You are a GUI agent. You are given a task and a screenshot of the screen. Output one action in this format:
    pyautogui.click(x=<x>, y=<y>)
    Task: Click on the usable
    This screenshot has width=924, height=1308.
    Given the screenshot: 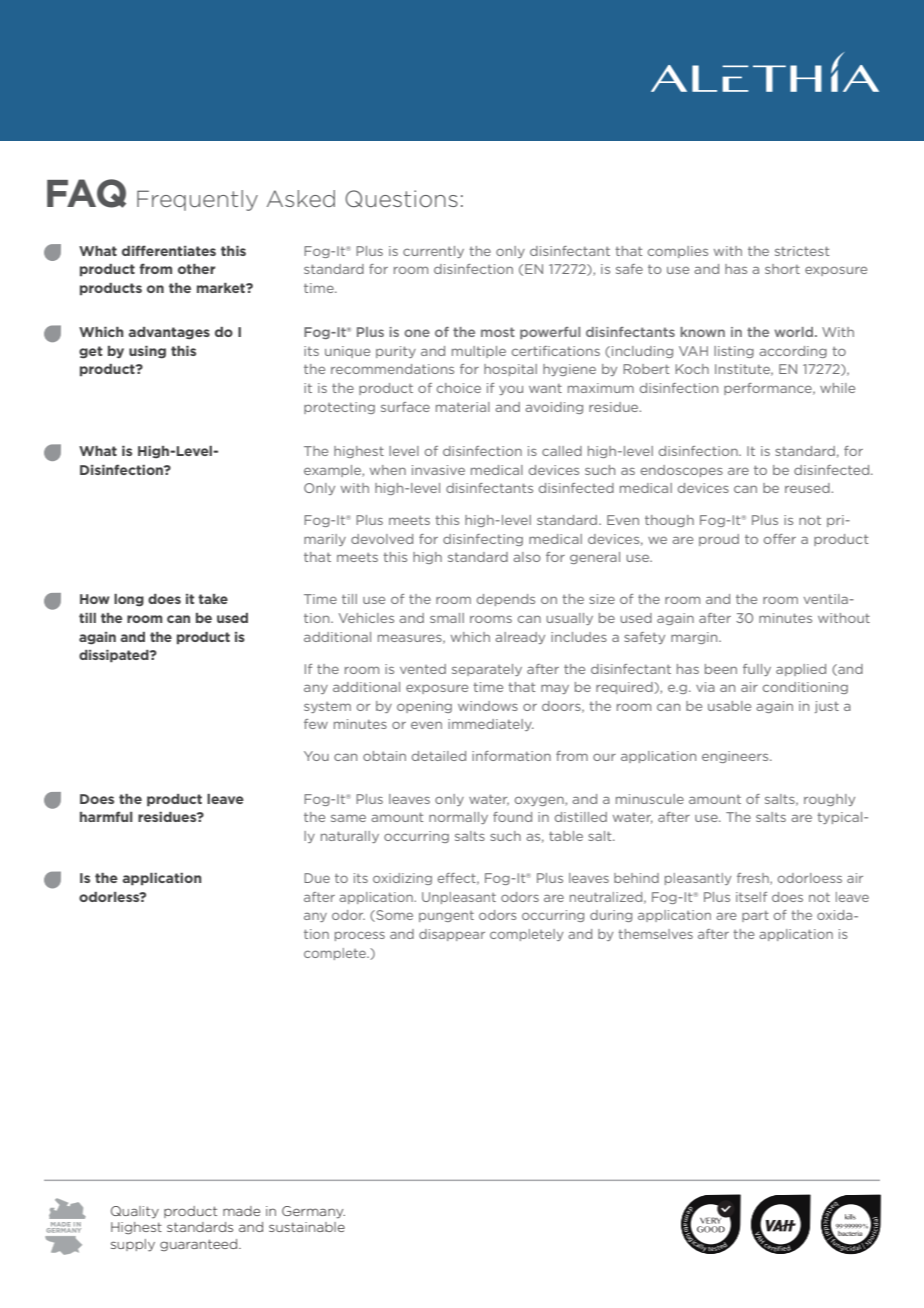 What is the action you would take?
    pyautogui.click(x=729, y=706)
